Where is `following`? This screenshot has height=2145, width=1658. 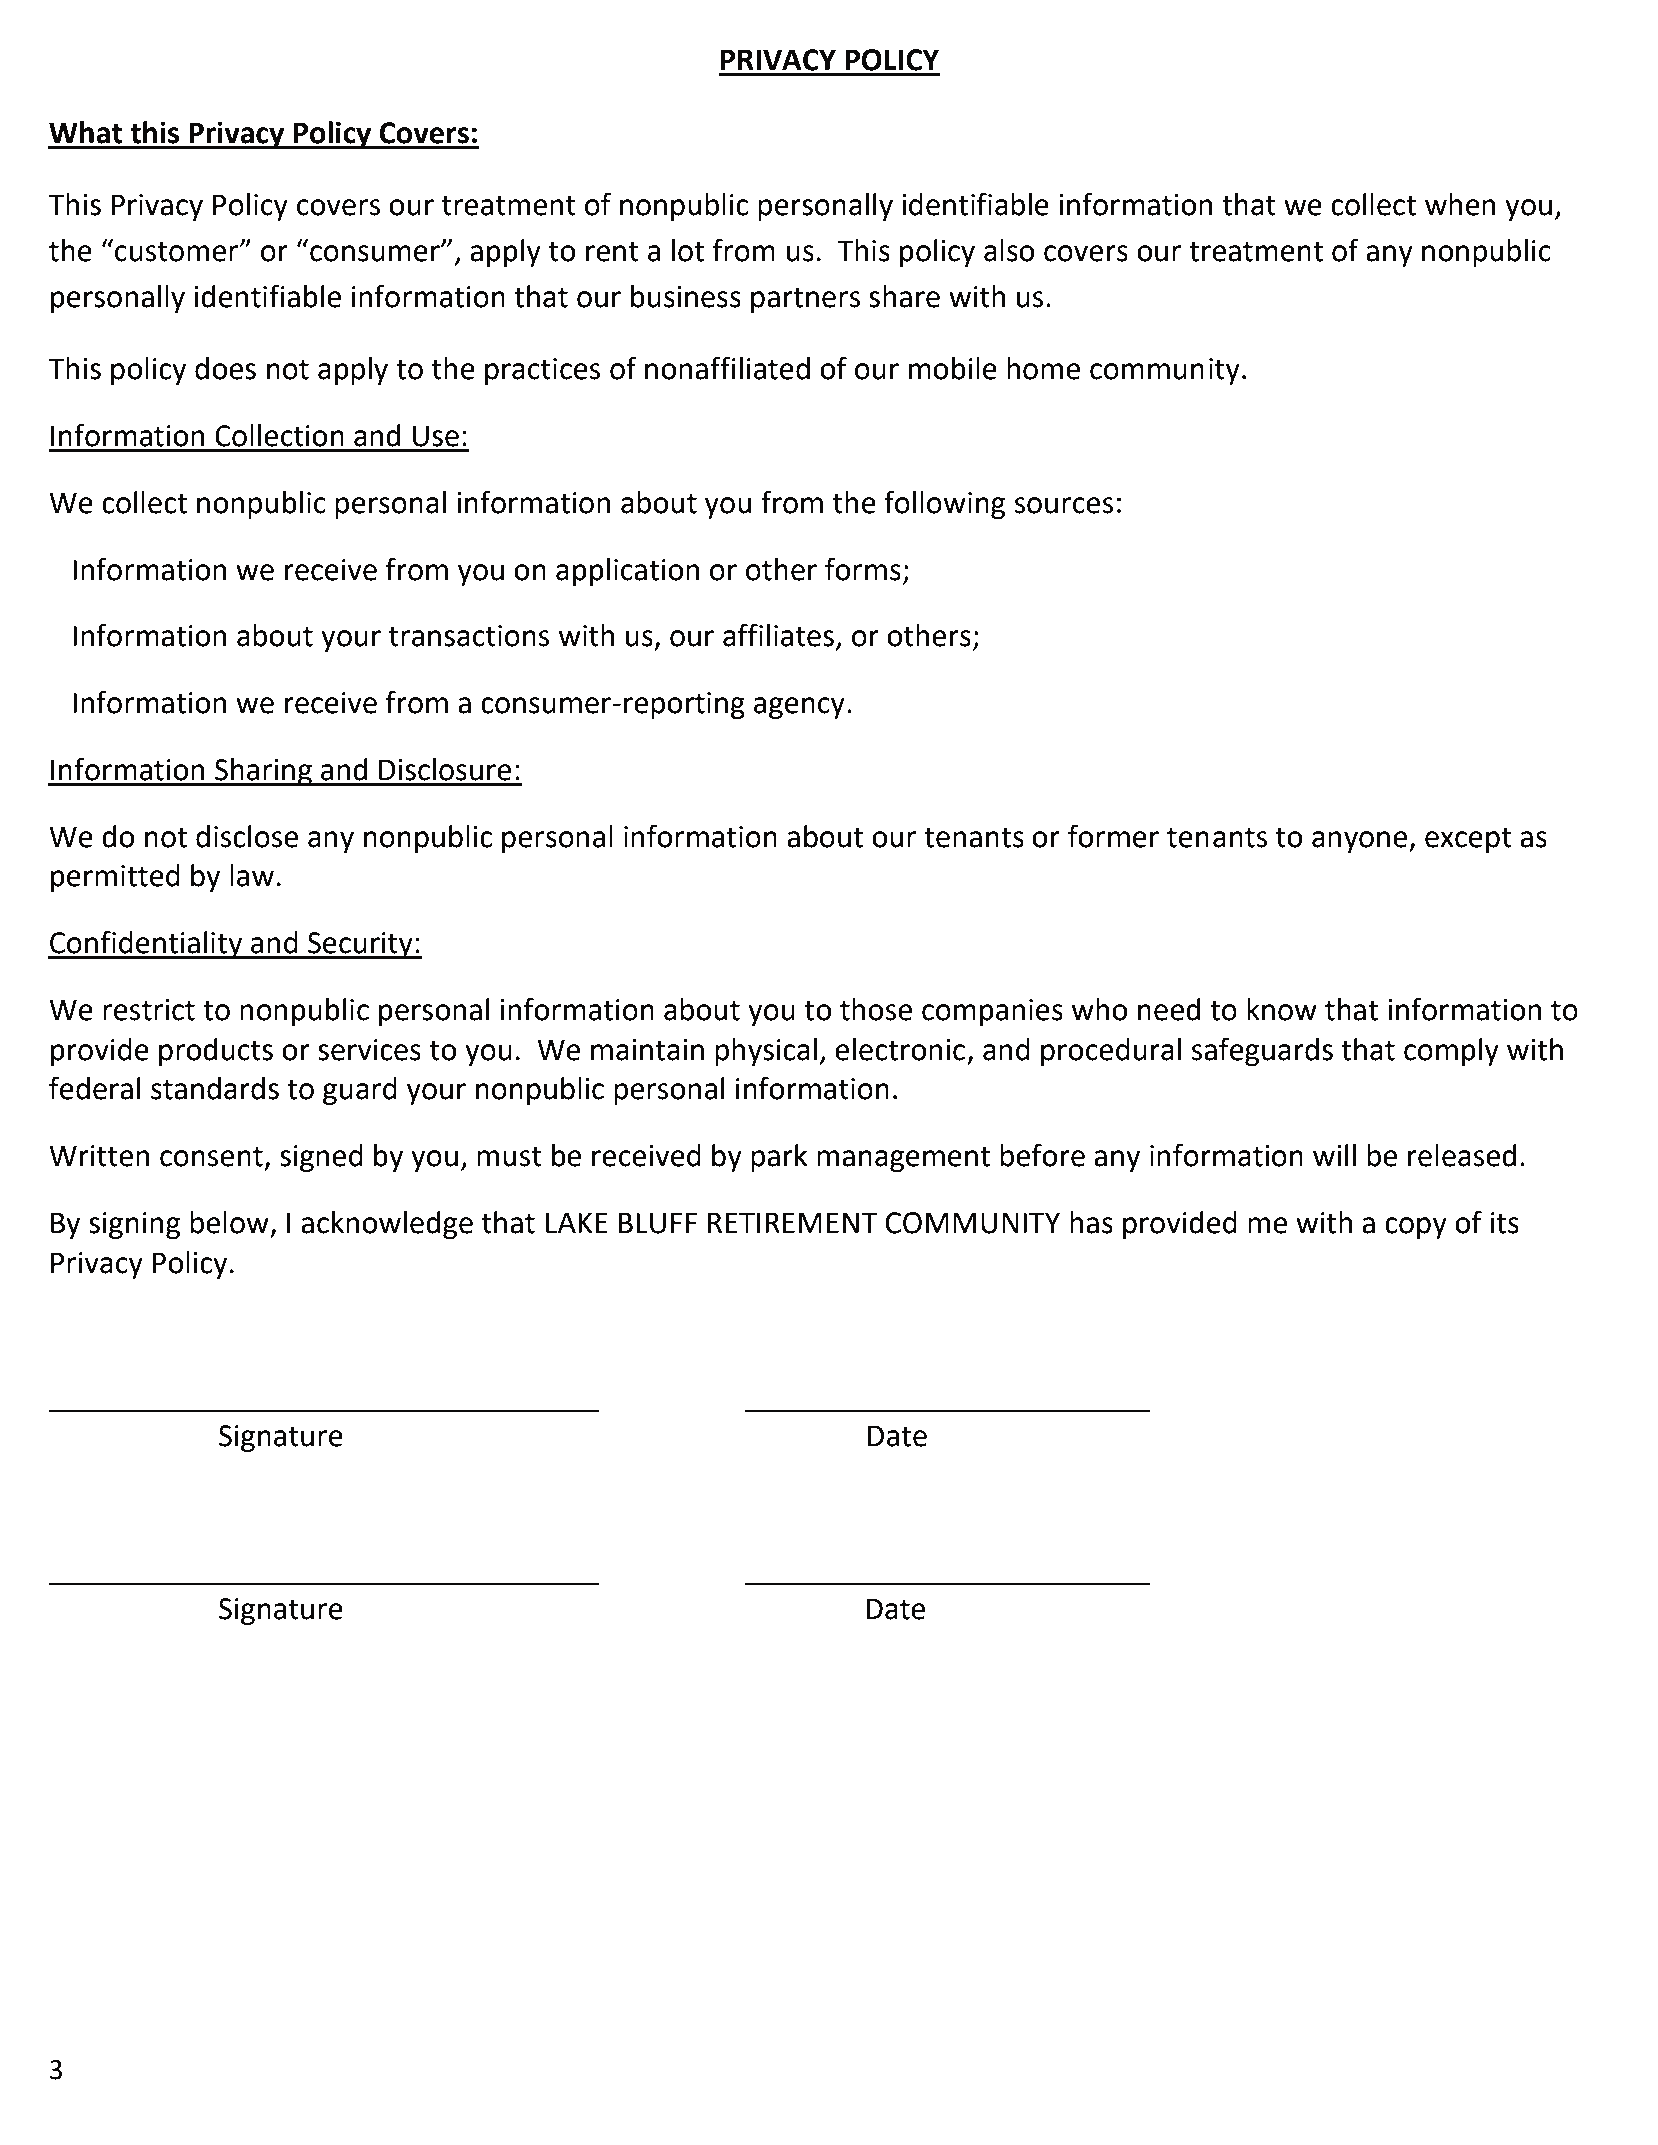 following is located at coordinates (944, 504).
